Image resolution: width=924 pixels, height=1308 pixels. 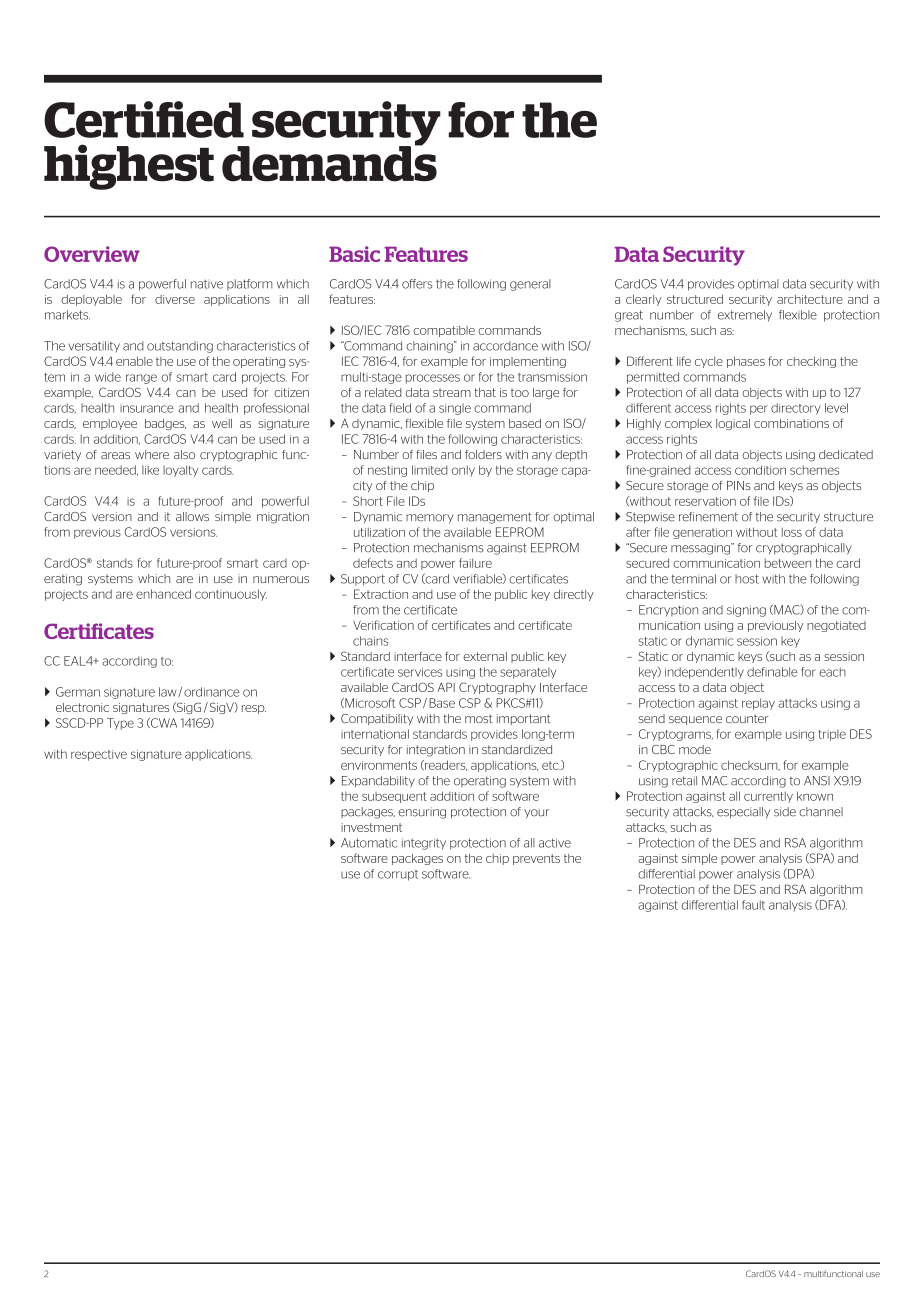 I want to click on external, so click(x=485, y=656).
